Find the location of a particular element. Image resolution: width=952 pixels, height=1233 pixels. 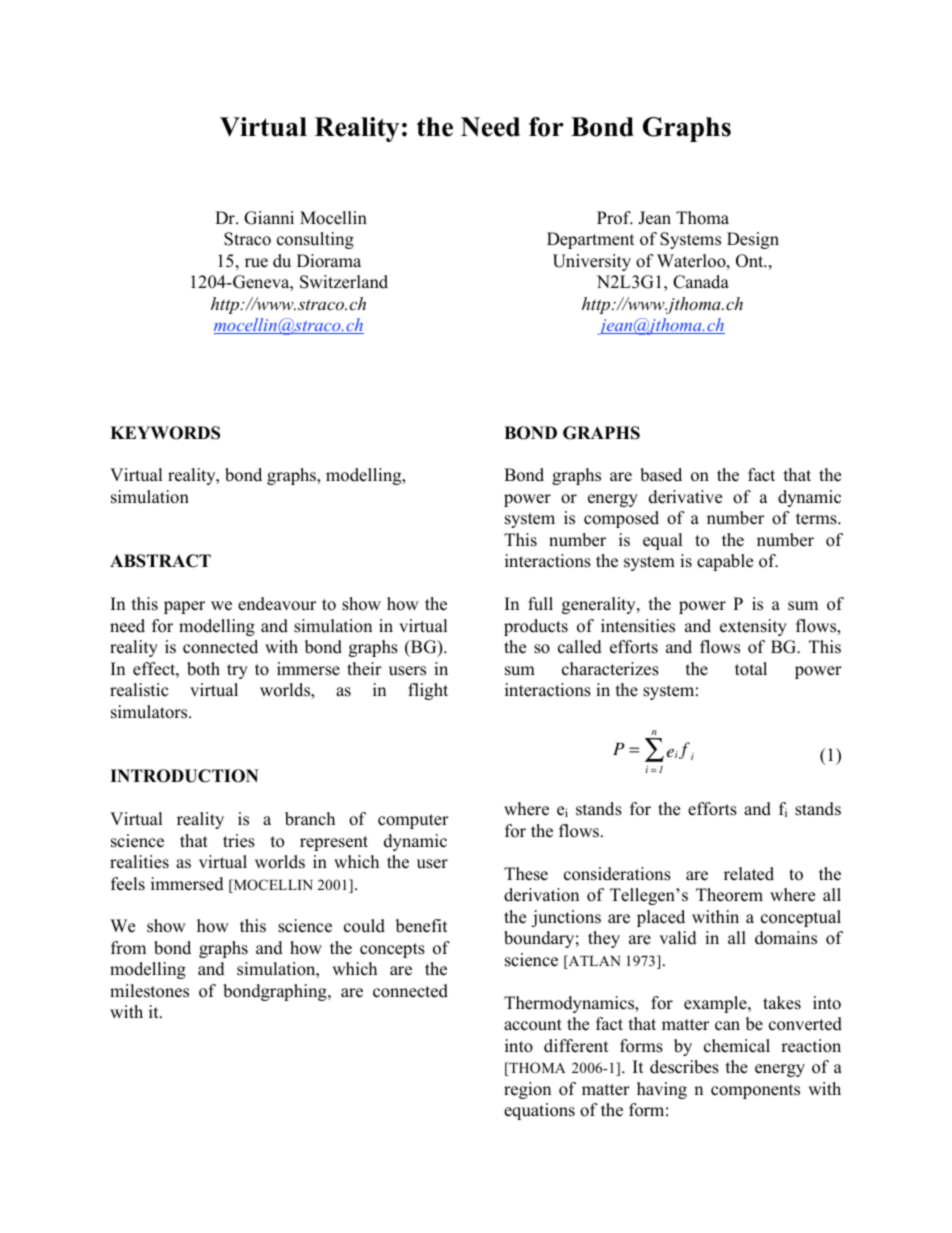

rue is located at coordinates (256, 263).
